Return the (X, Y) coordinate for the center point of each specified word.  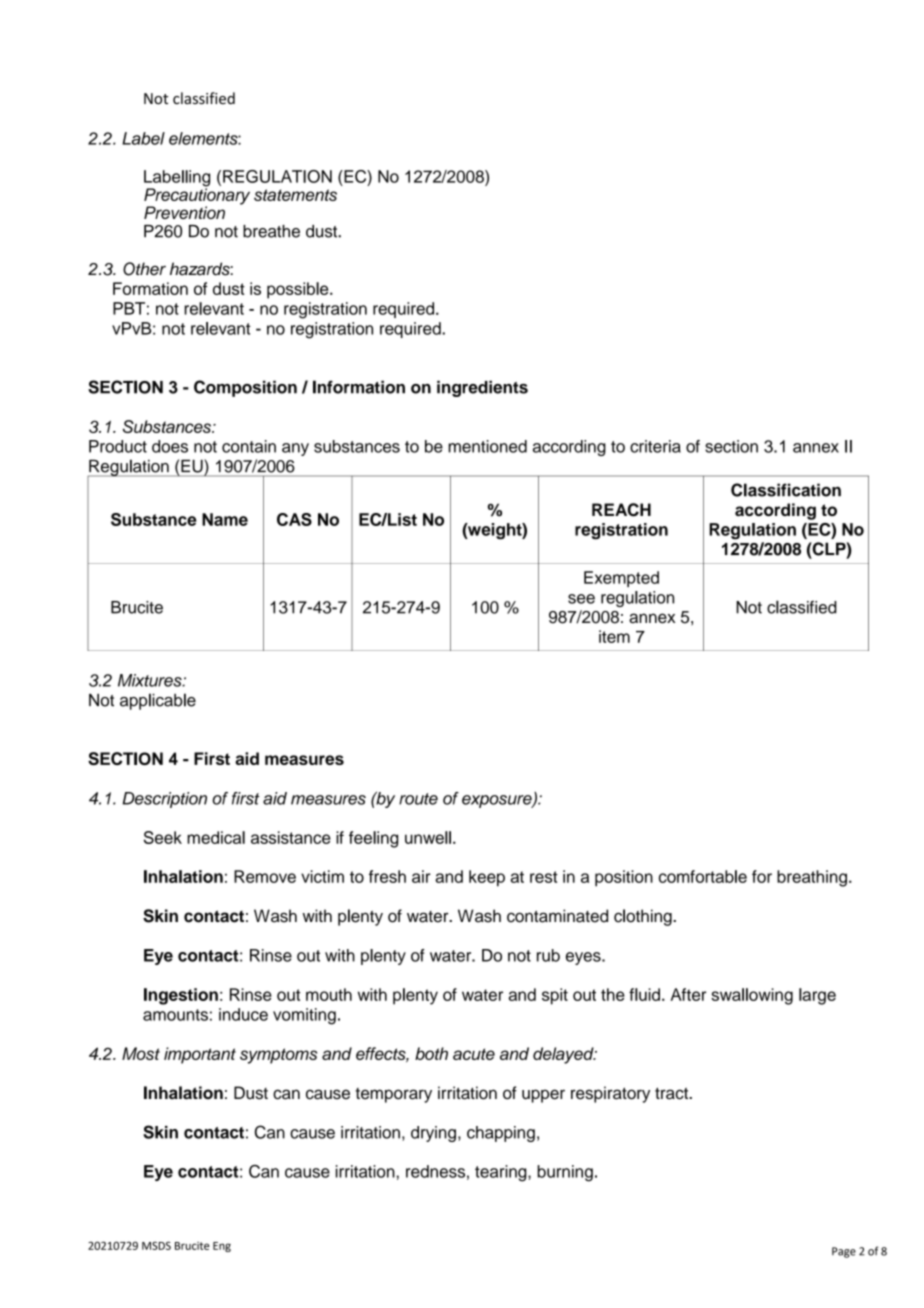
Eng (222, 1247)
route (418, 799)
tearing (502, 1173)
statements (295, 195)
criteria (655, 446)
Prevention (184, 212)
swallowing (752, 996)
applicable (158, 701)
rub (548, 955)
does (170, 446)
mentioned (487, 446)
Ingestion (181, 996)
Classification (786, 490)
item (614, 636)
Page (844, 1252)
